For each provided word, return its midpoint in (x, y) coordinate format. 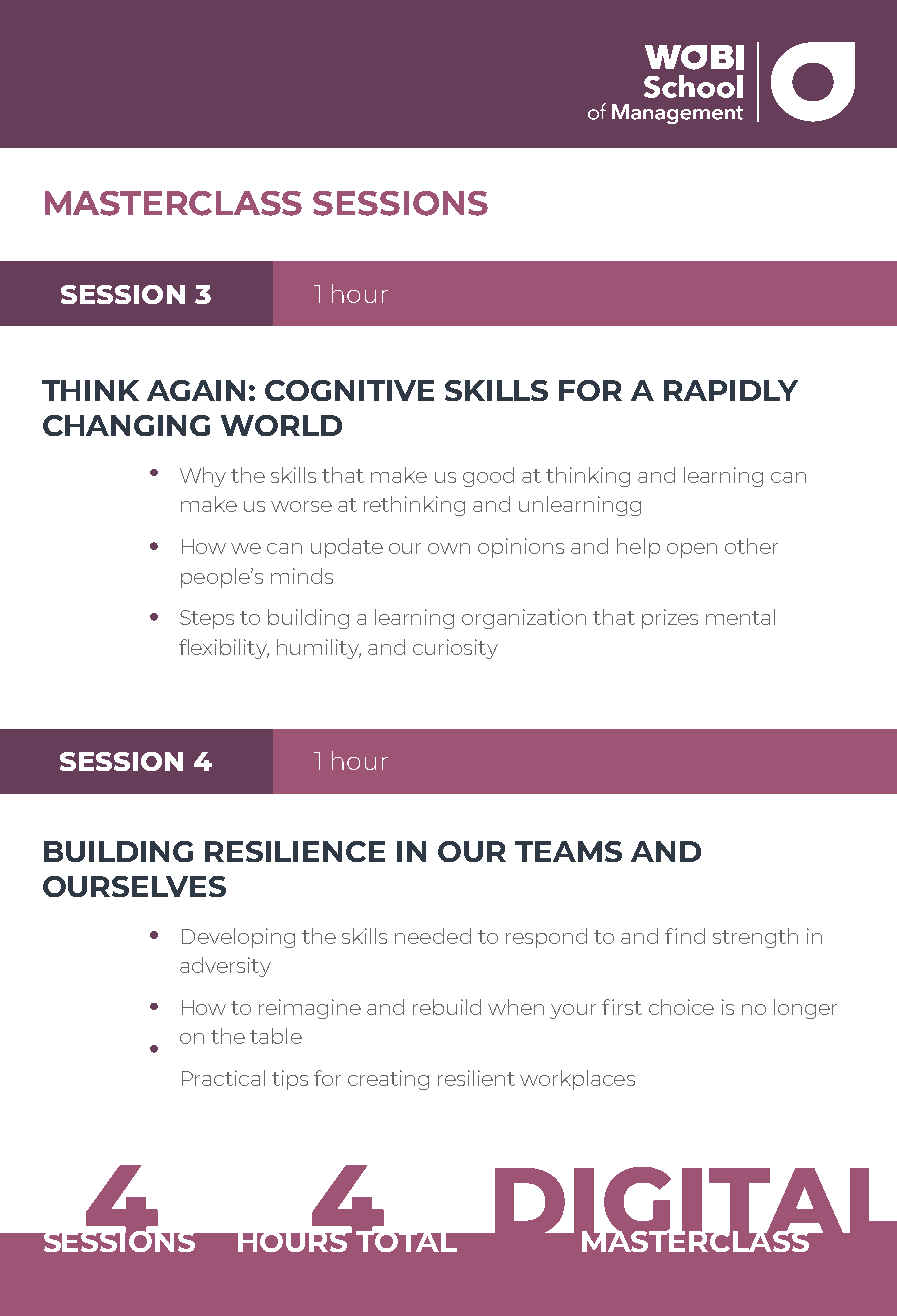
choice (681, 1007)
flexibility (224, 649)
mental (740, 617)
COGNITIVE (349, 390)
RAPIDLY (731, 390)
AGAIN (196, 390)
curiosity (455, 649)
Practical (223, 1078)
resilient (476, 1078)
